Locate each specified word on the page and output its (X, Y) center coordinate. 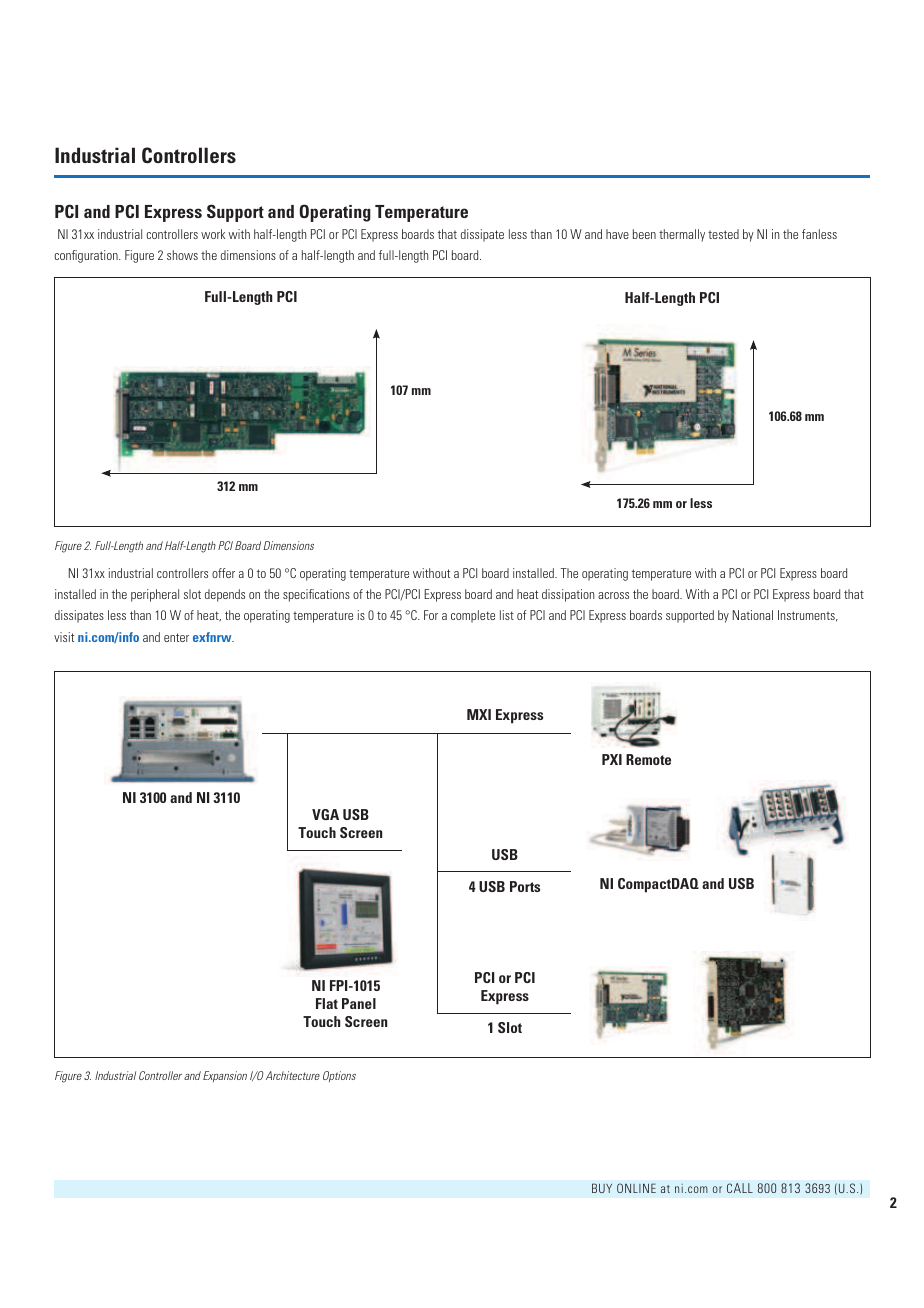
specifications (316, 595)
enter (176, 637)
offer (223, 573)
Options (339, 1076)
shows (182, 255)
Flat (327, 1003)
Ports (525, 886)
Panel (359, 1003)
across (613, 595)
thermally (682, 235)
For (431, 615)
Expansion (225, 1076)
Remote (648, 759)
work (213, 234)
